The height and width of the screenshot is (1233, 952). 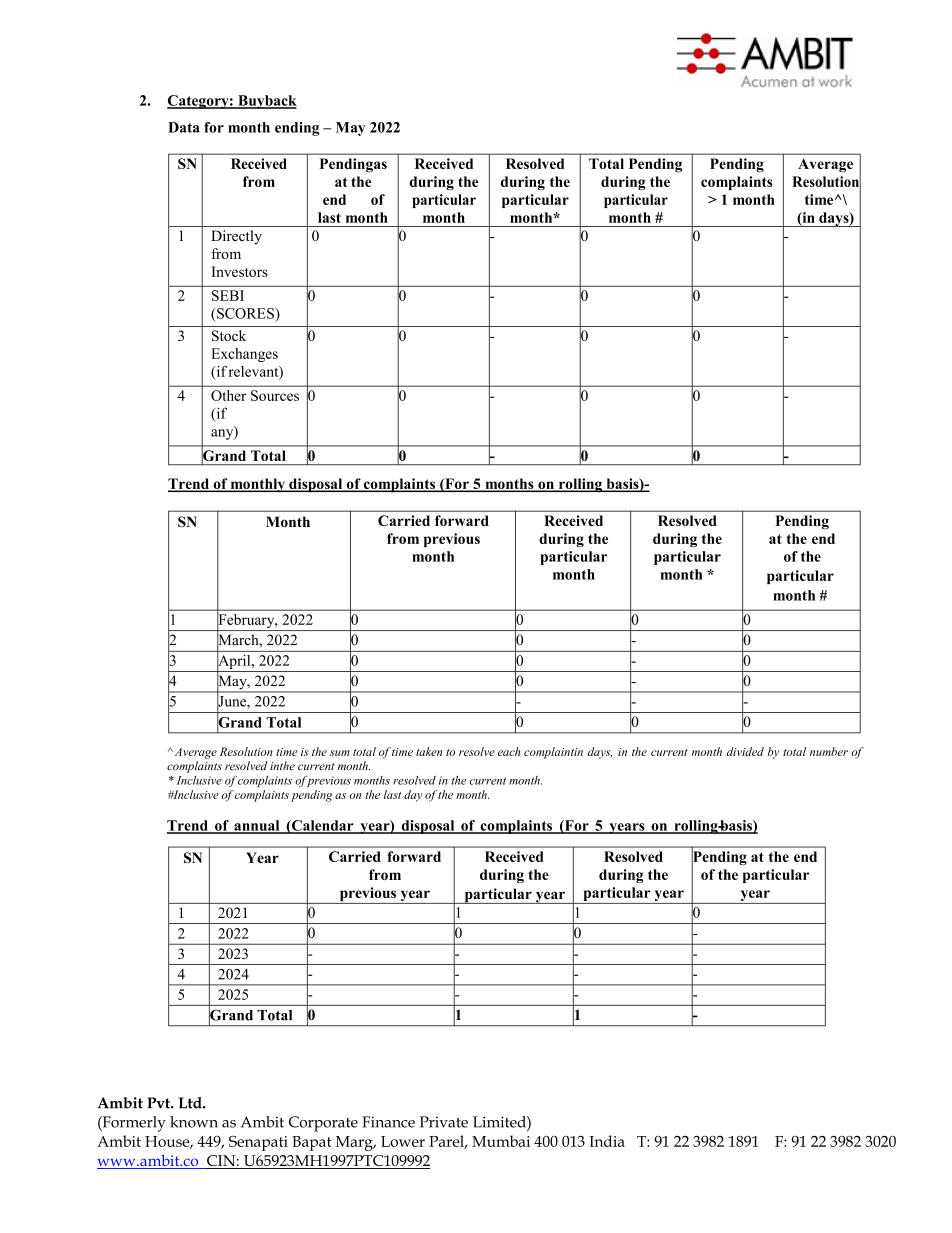 What do you see at coordinates (340, 753) in the screenshot?
I see `sum` at bounding box center [340, 753].
